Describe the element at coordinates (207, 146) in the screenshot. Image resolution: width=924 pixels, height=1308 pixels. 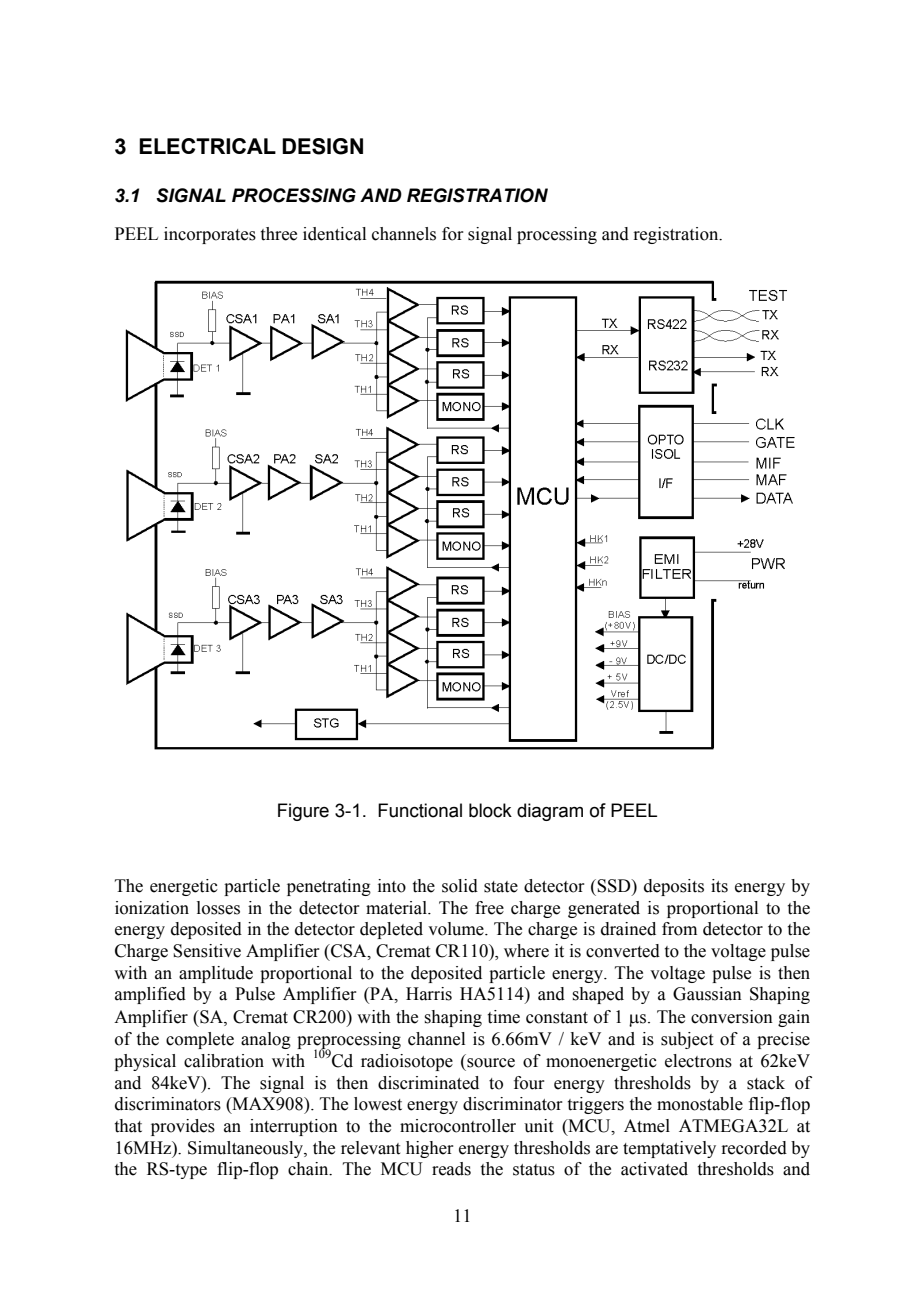
I see `ELECTRICAL` at that location.
